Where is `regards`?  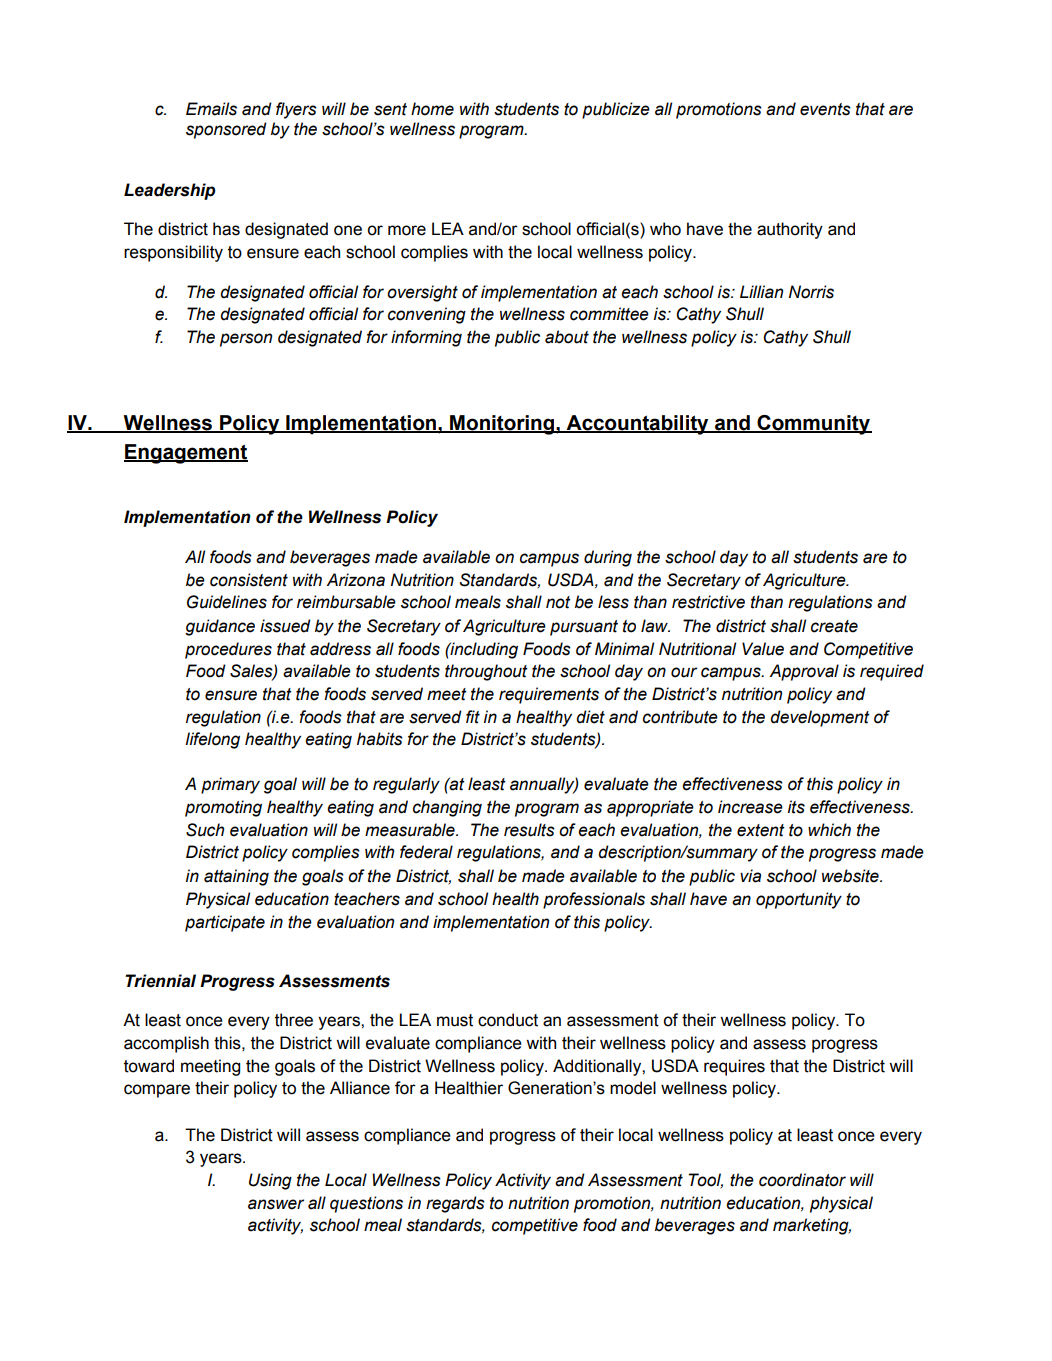 regards is located at coordinates (455, 1204).
